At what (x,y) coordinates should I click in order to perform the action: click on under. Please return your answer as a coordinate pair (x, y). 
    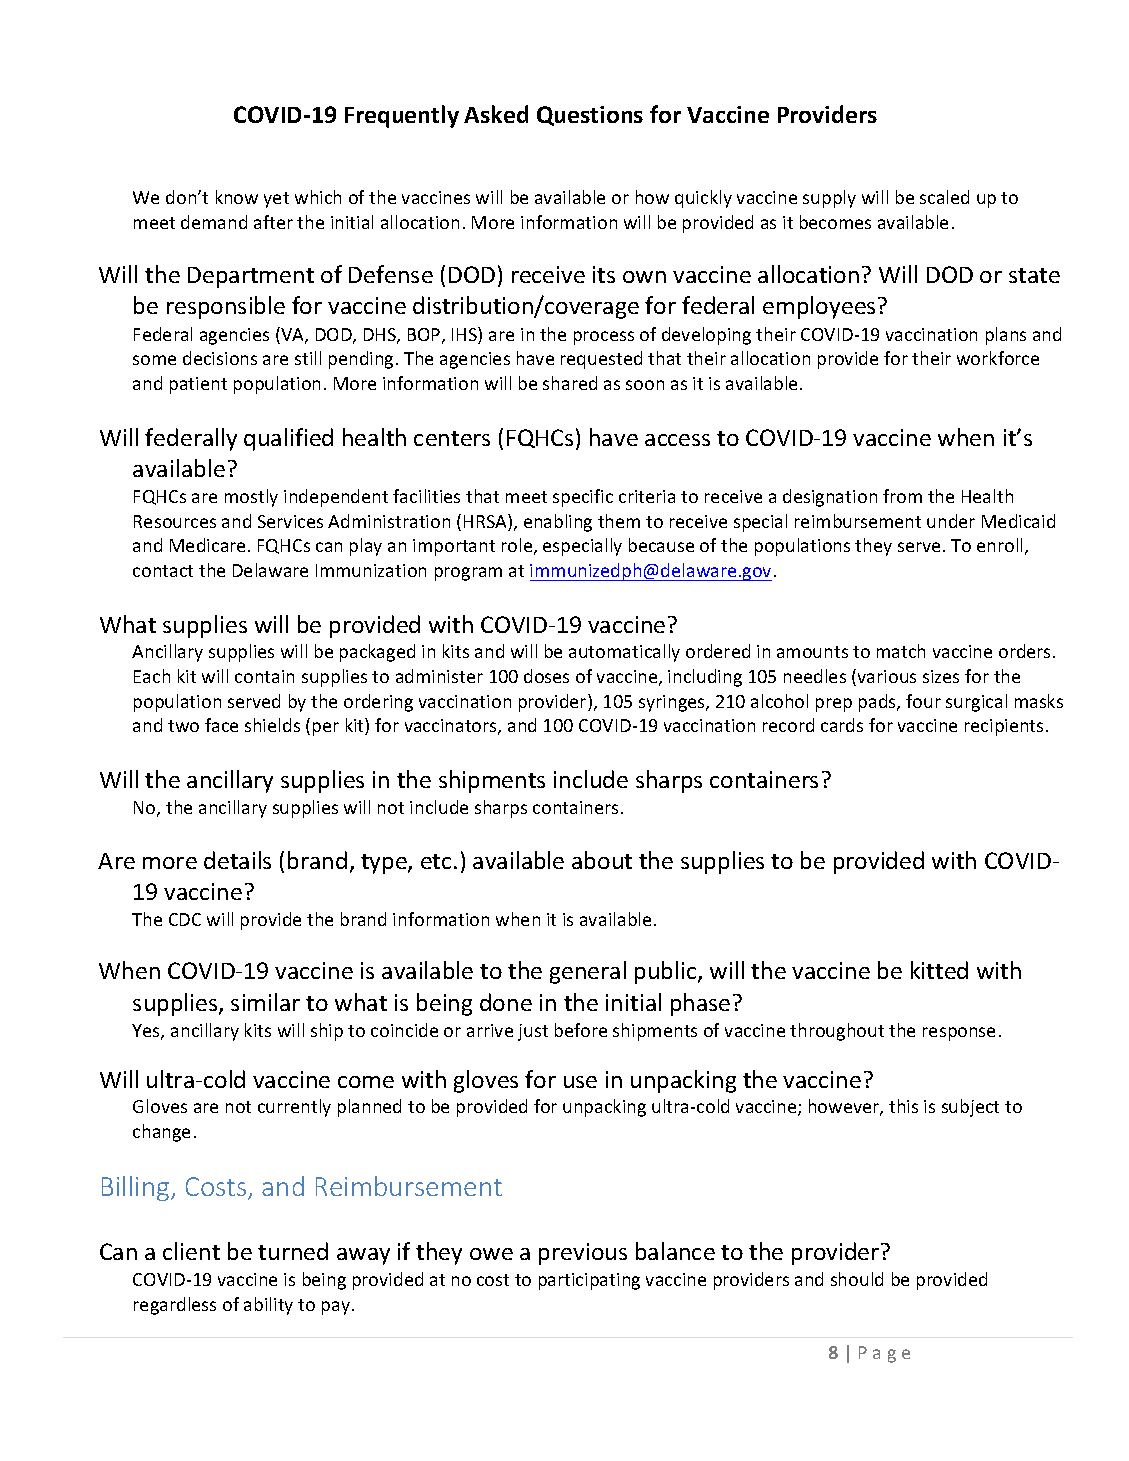
    Looking at the image, I should click on (951, 521).
